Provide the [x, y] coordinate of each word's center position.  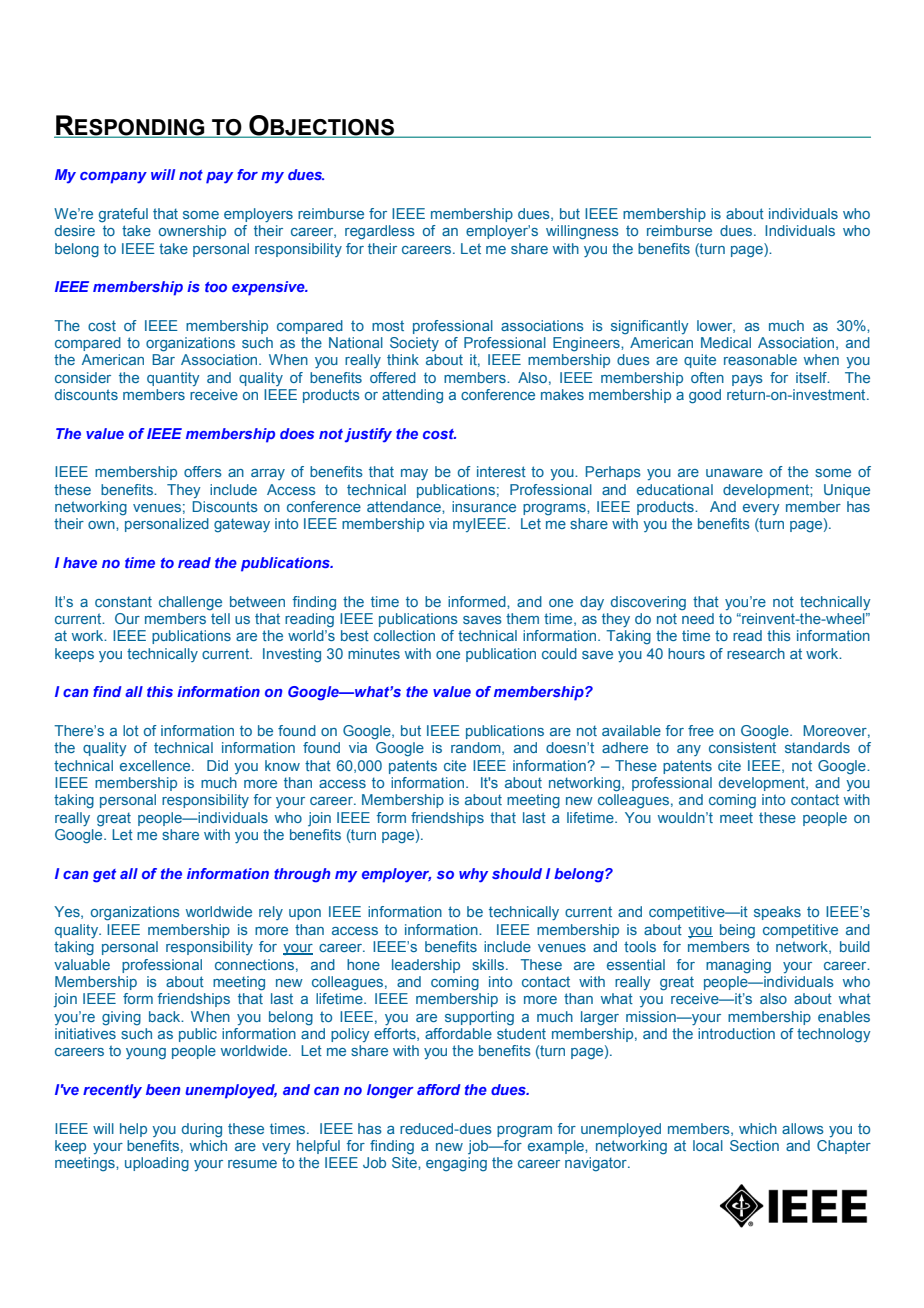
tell [220, 618]
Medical [726, 342]
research [756, 653]
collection [404, 635]
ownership [192, 232]
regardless [380, 232]
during [202, 1130]
